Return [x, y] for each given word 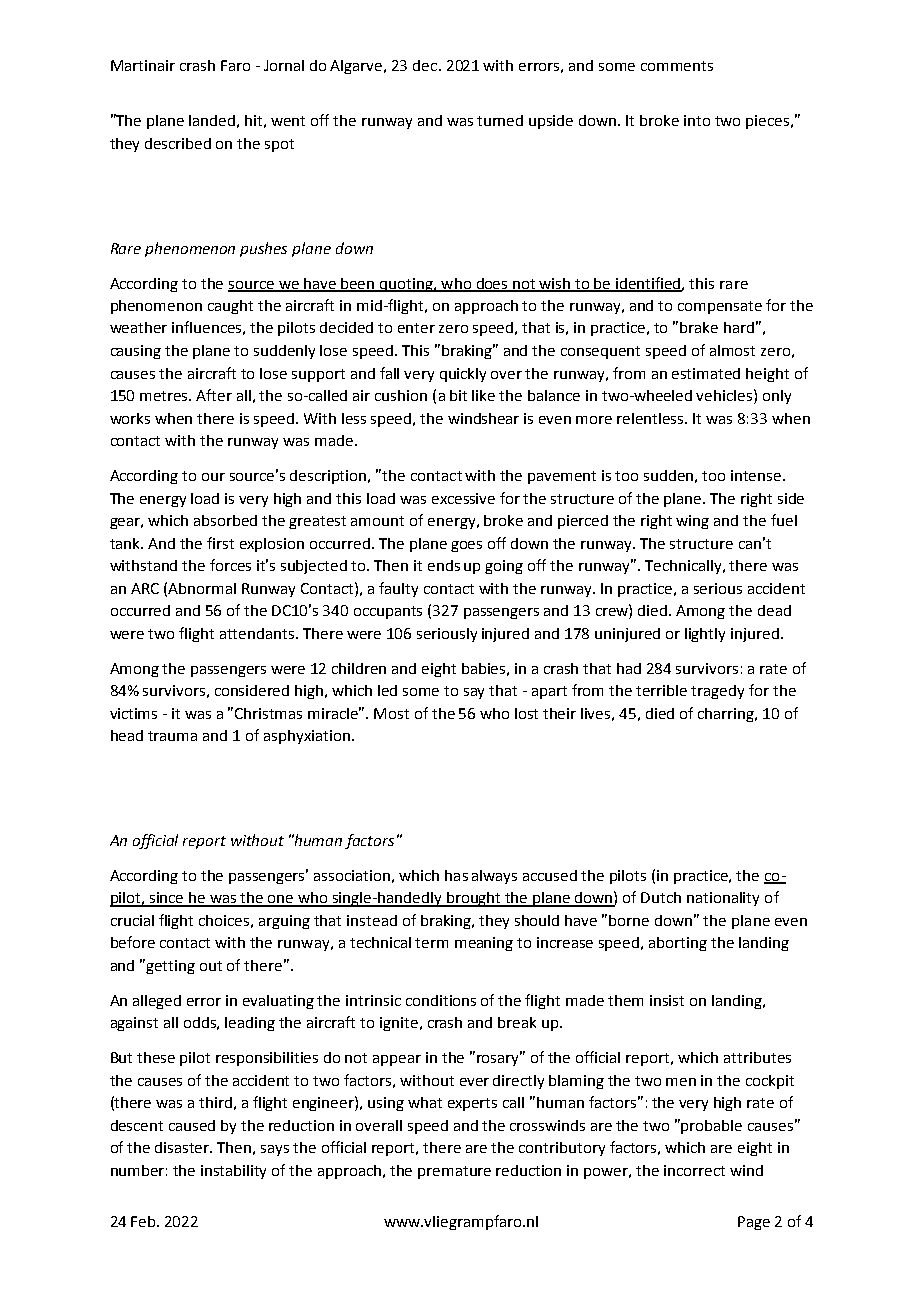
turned [500, 120]
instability [233, 1172]
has [456, 875]
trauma [172, 736]
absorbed [225, 520]
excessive [463, 498]
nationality [723, 899]
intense [757, 475]
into [697, 120]
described [178, 143]
